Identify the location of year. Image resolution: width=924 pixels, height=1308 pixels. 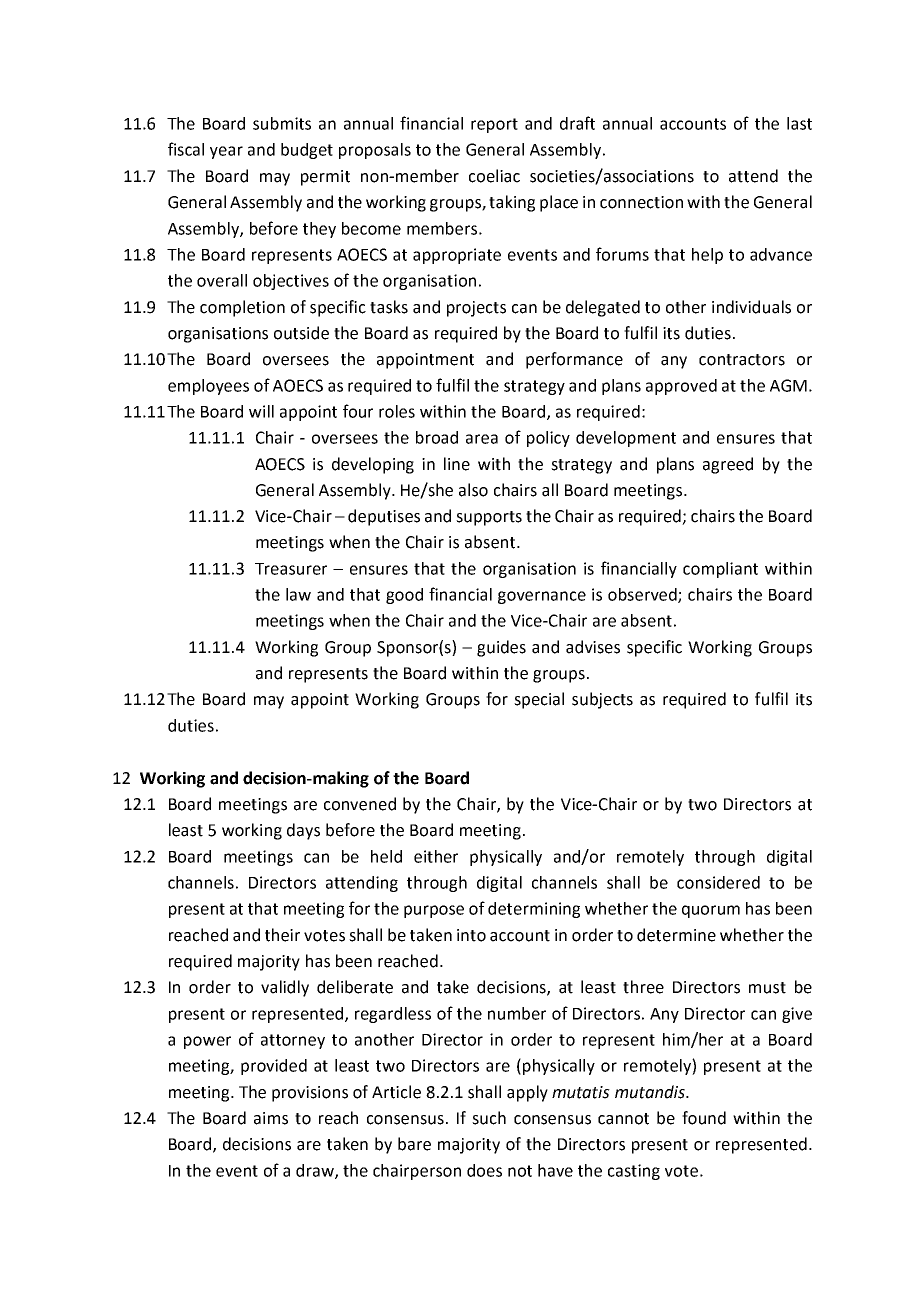
(226, 152).
